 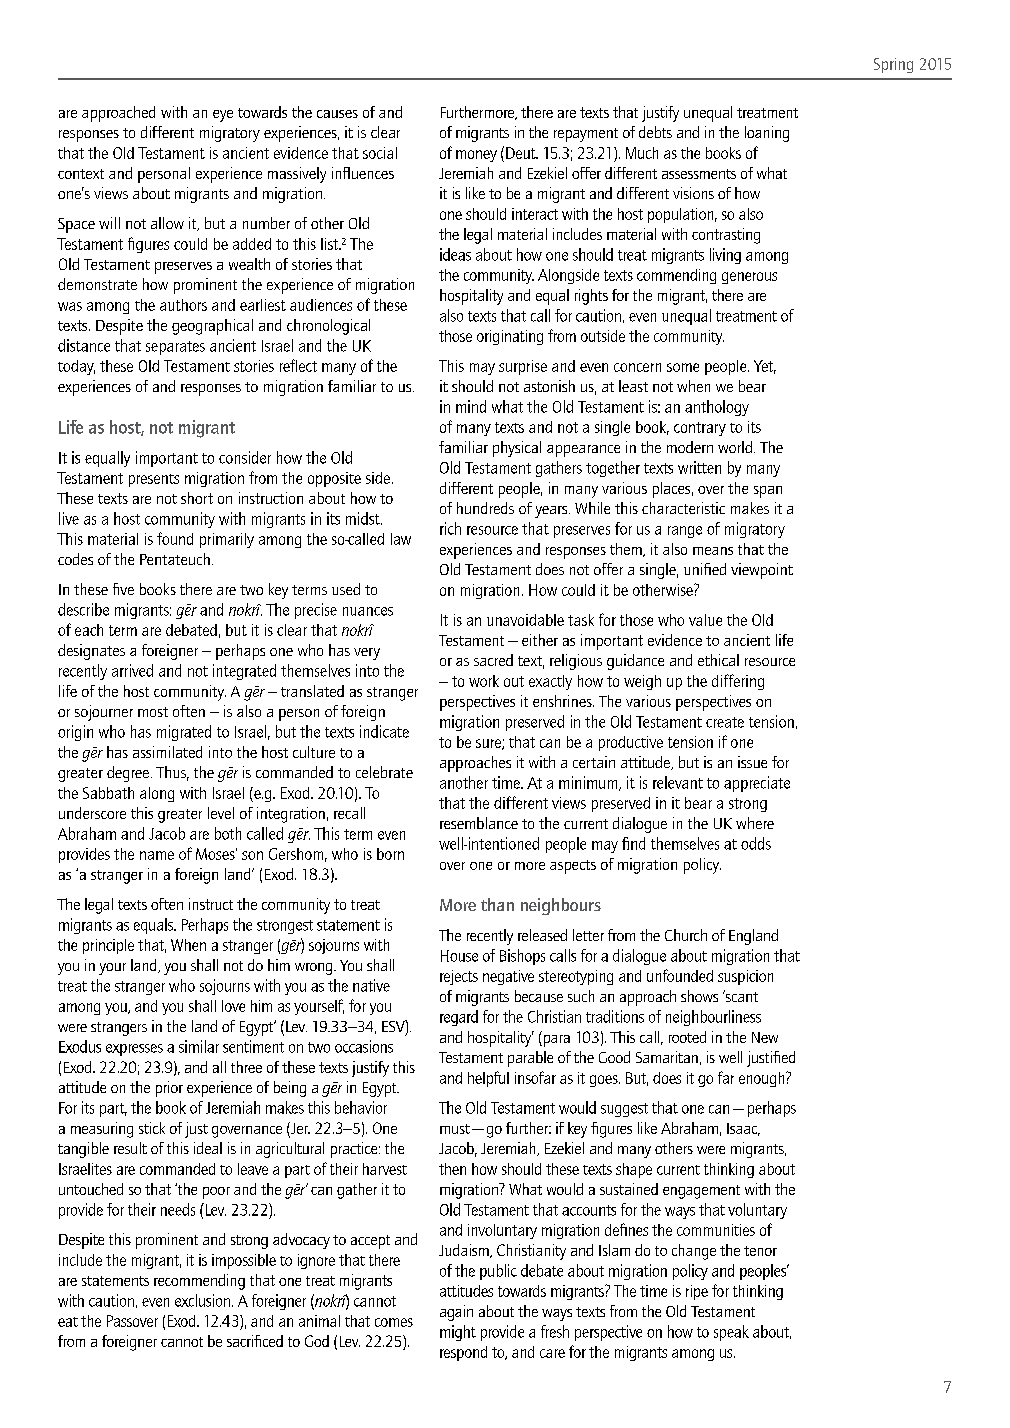 What do you see at coordinates (497, 904) in the image?
I see `than` at bounding box center [497, 904].
